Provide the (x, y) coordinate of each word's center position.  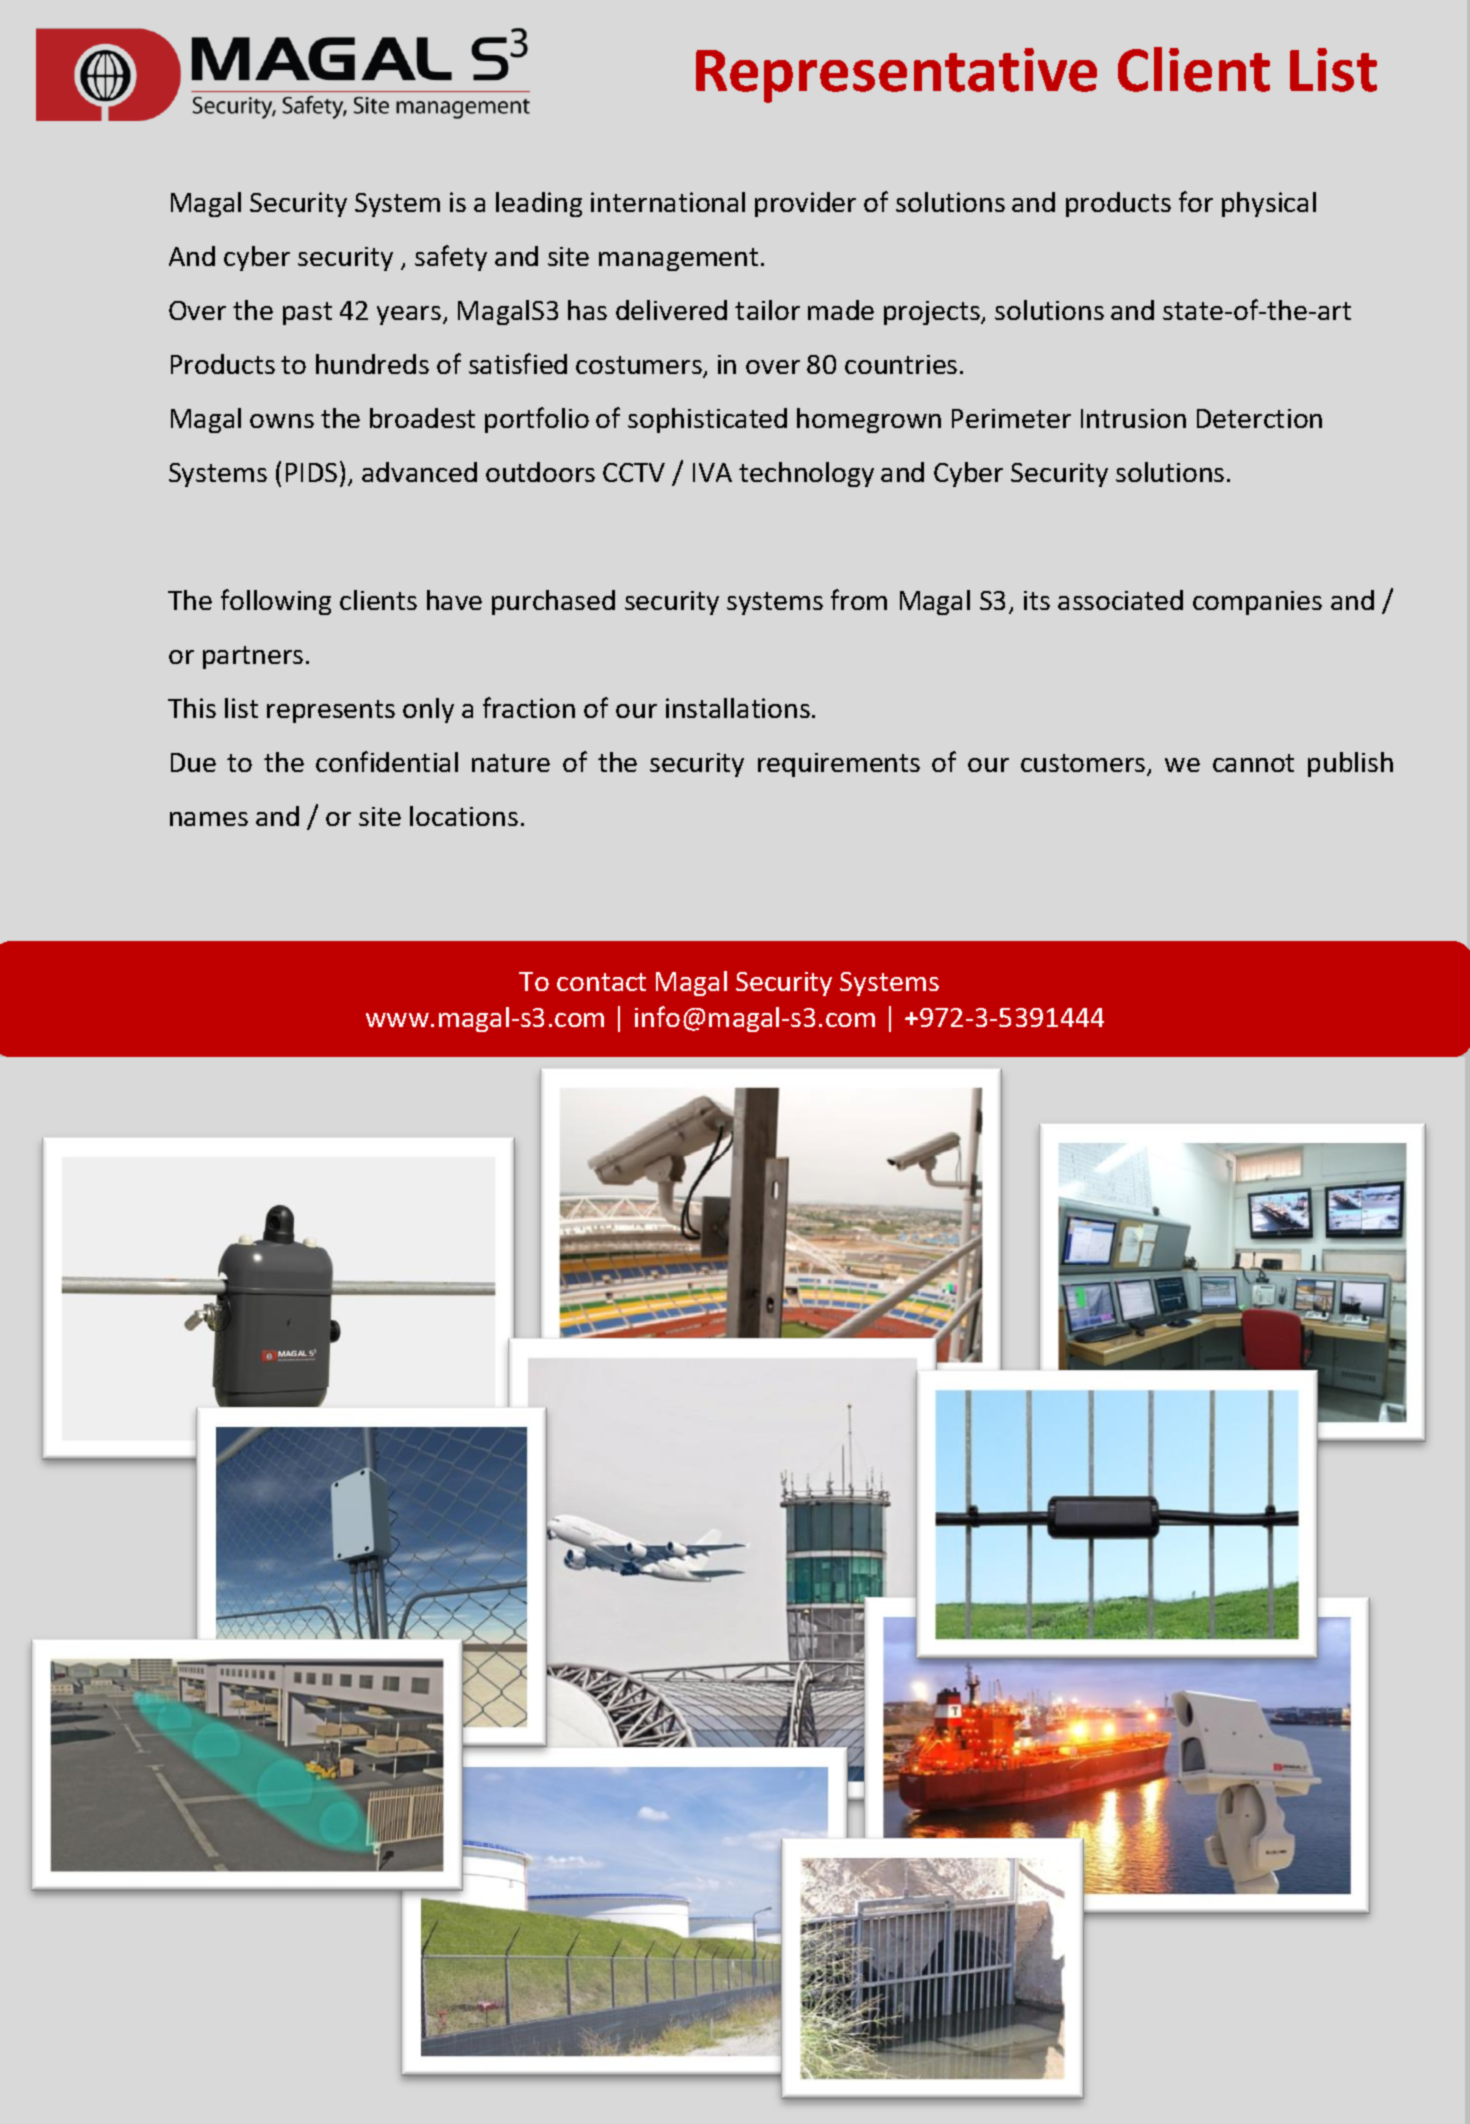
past (307, 313)
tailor (767, 310)
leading (539, 204)
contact (601, 982)
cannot (1253, 763)
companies (1257, 603)
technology (806, 474)
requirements (839, 765)
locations (464, 816)
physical (1269, 204)
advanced (419, 472)
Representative (896, 75)
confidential (387, 761)
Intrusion (1133, 418)
